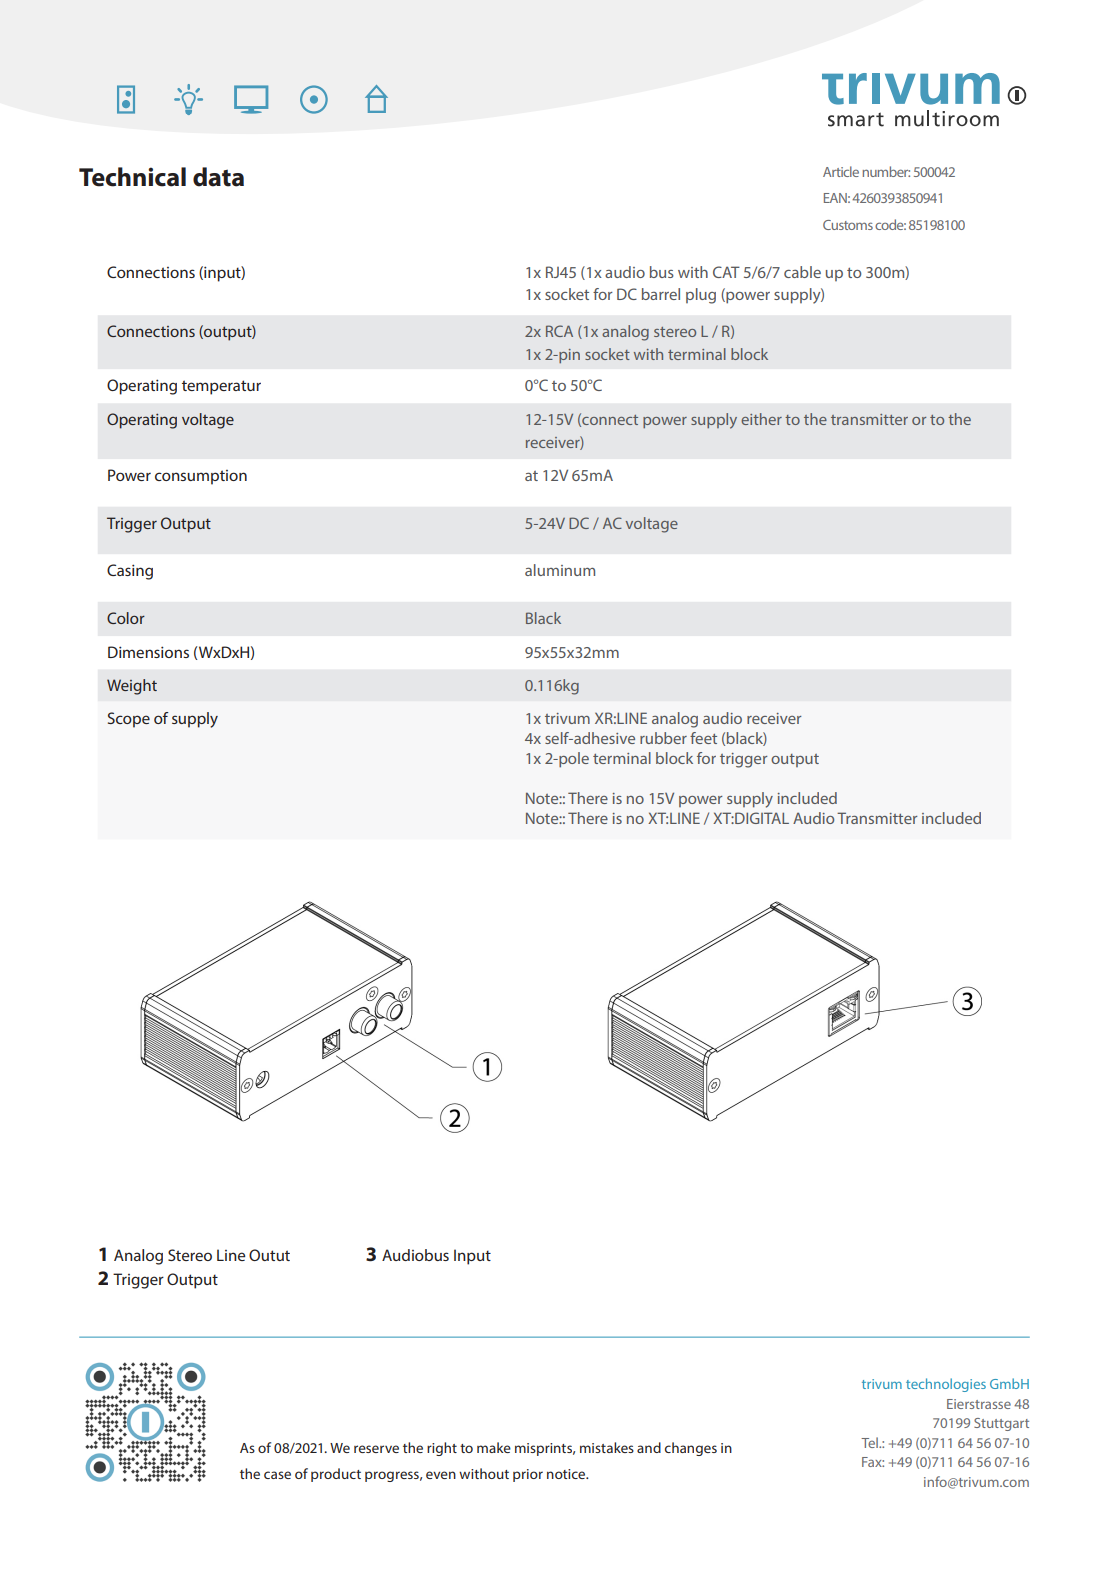  What do you see at coordinates (607, 1447) in the image?
I see `mistakes` at bounding box center [607, 1447].
